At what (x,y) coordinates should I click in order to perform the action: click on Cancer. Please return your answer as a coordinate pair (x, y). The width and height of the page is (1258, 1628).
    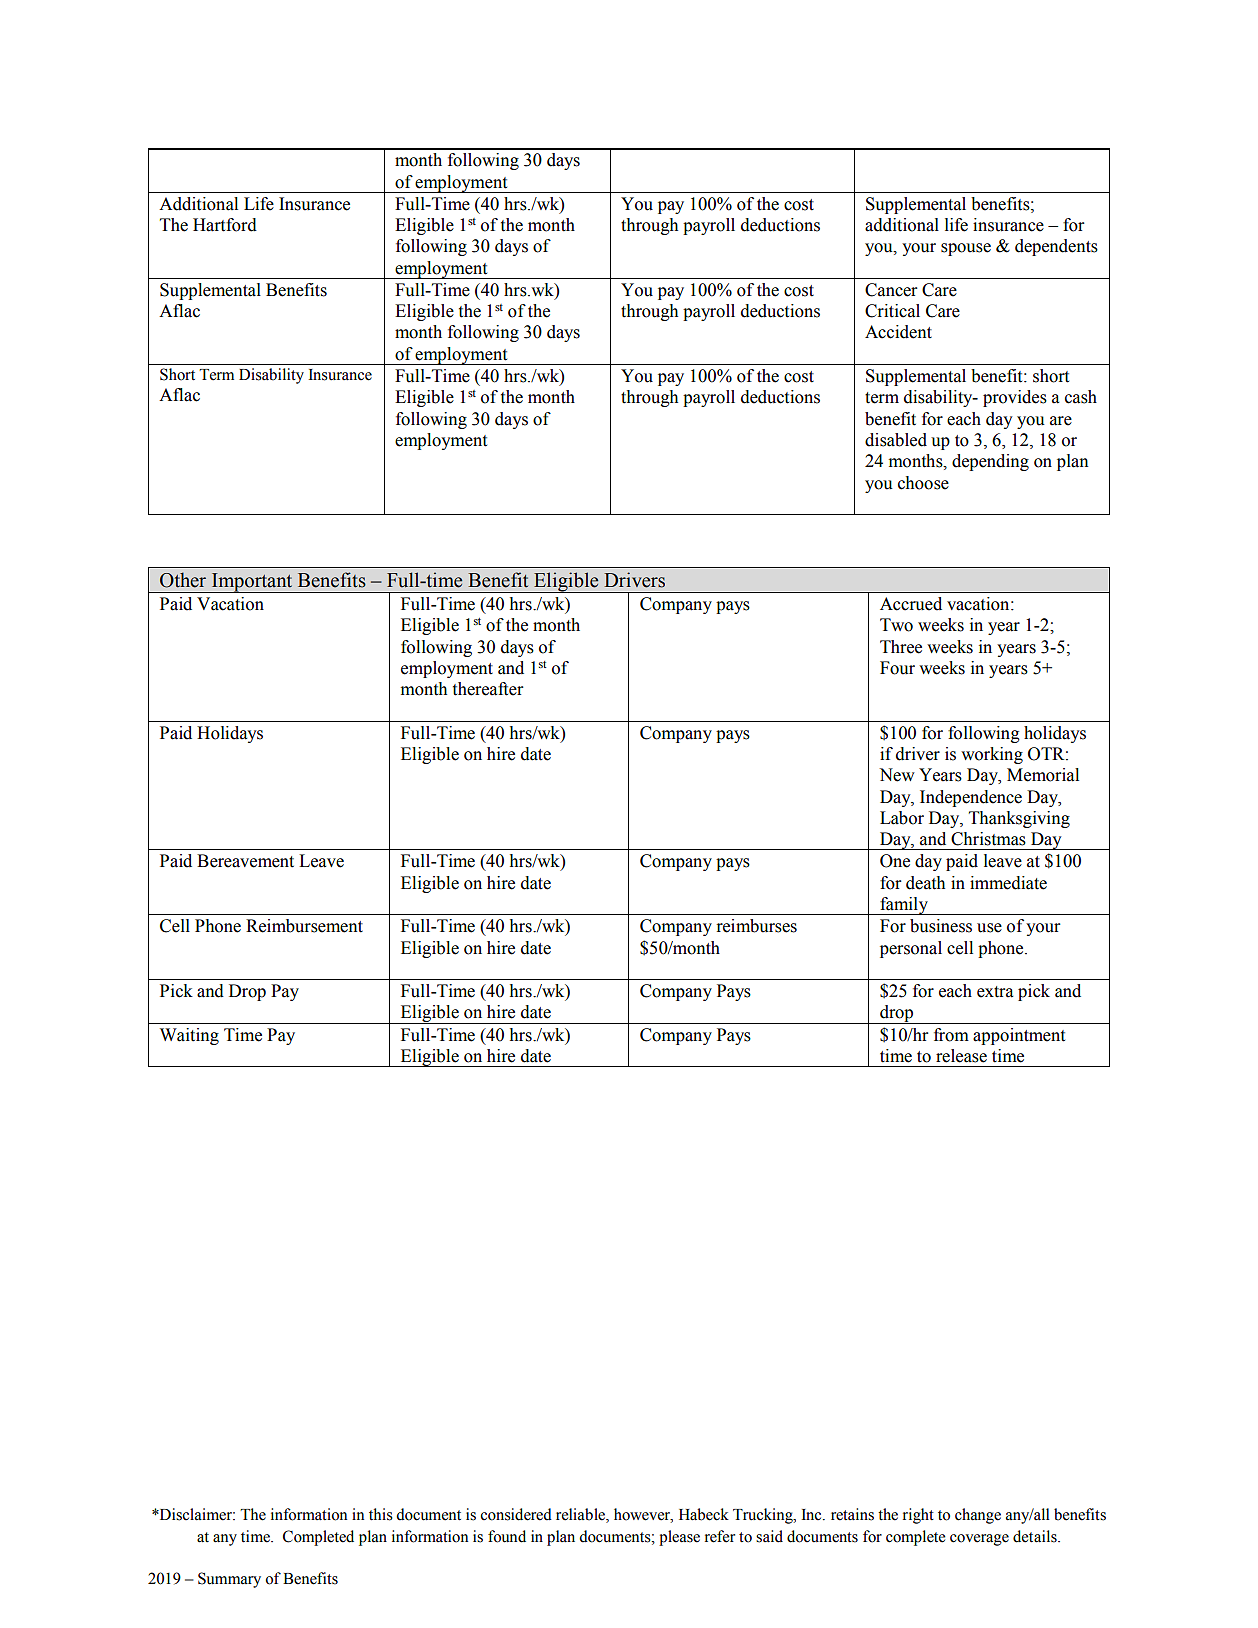
    Looking at the image, I should click on (891, 290).
